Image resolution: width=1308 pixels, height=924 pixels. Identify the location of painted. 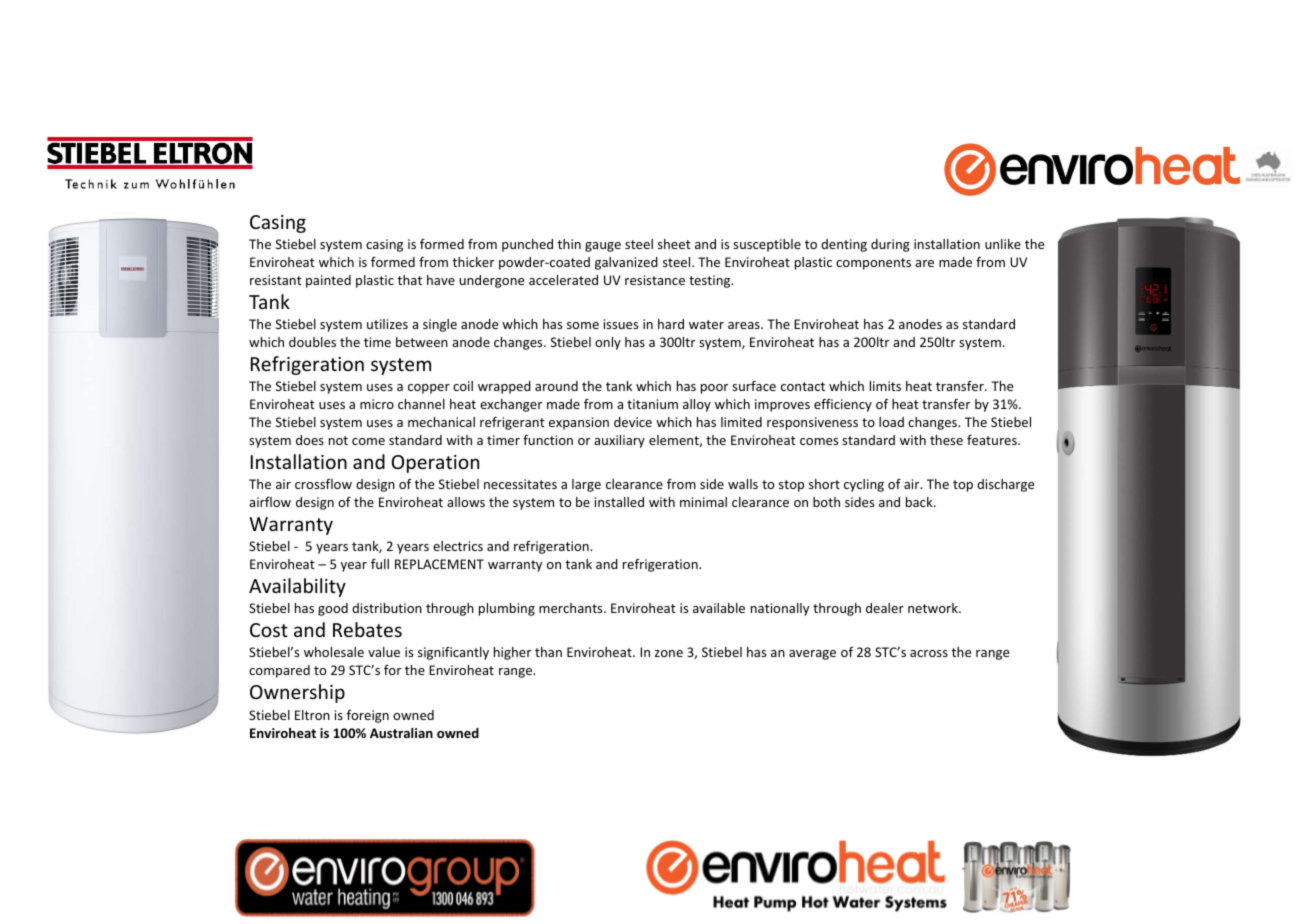
(328, 281).
